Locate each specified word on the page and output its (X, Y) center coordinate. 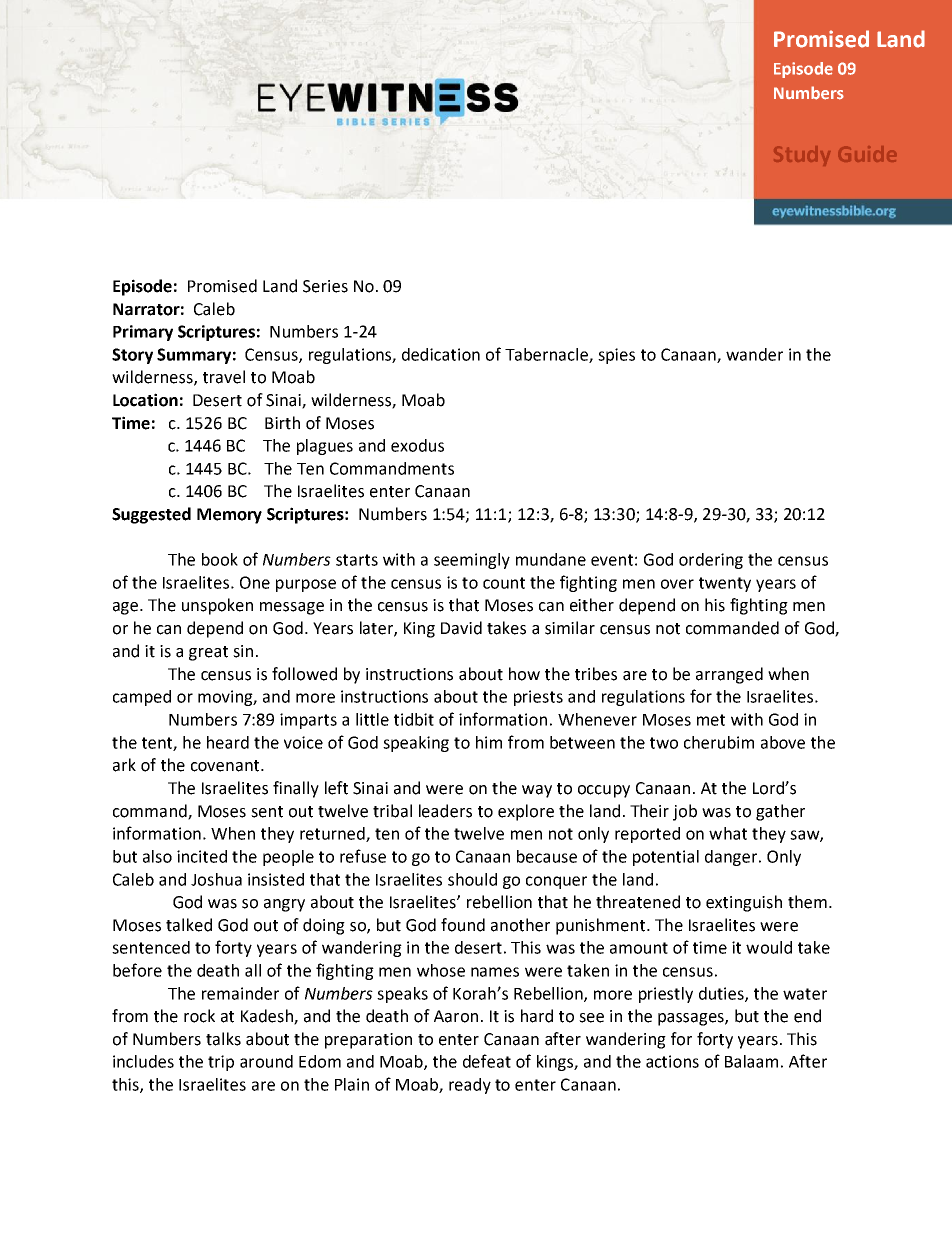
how (524, 674)
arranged (729, 675)
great (208, 653)
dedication (441, 354)
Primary (143, 333)
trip (221, 1063)
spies (616, 356)
